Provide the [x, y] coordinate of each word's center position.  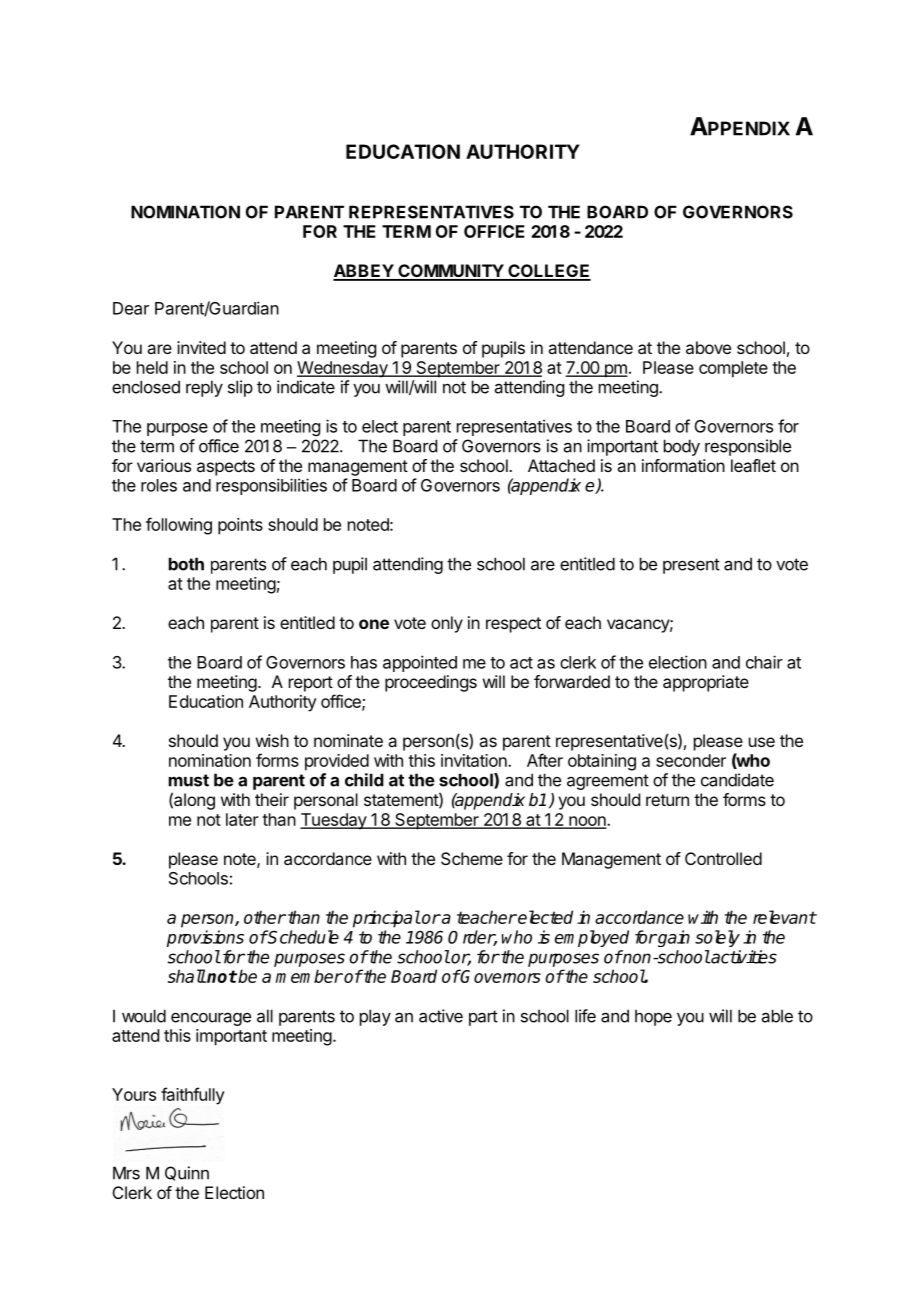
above [708, 347]
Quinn [187, 1173]
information [683, 465]
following [179, 526]
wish [272, 740]
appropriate [706, 683]
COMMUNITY [450, 272]
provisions [205, 938]
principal [386, 919]
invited [201, 347]
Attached [561, 465]
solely [717, 938]
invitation [475, 760]
